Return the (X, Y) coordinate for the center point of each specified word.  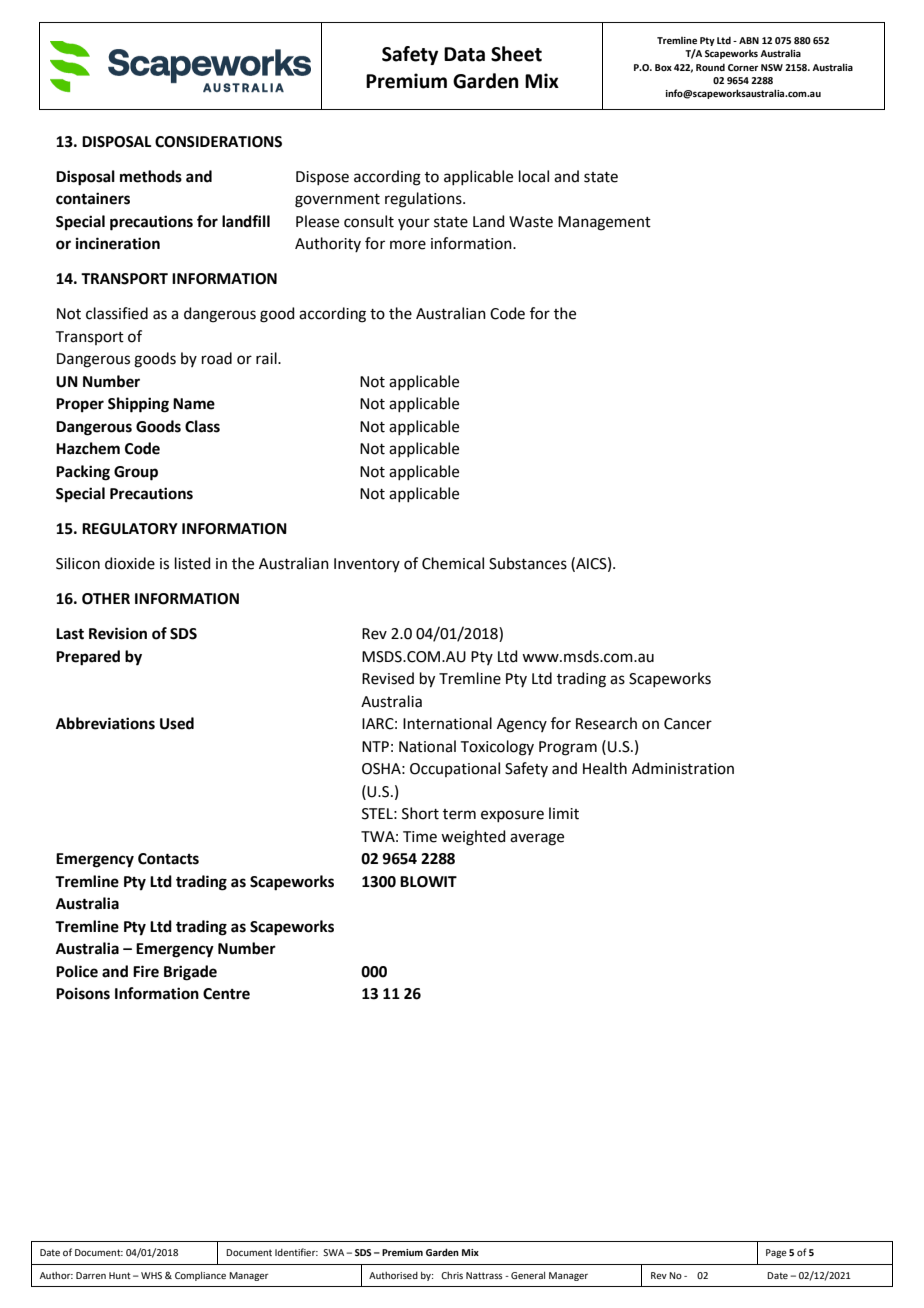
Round (710, 67)
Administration (683, 768)
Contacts (168, 859)
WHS (151, 1275)
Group (136, 473)
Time (420, 837)
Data (464, 54)
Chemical (453, 563)
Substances (528, 563)
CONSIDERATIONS (218, 142)
